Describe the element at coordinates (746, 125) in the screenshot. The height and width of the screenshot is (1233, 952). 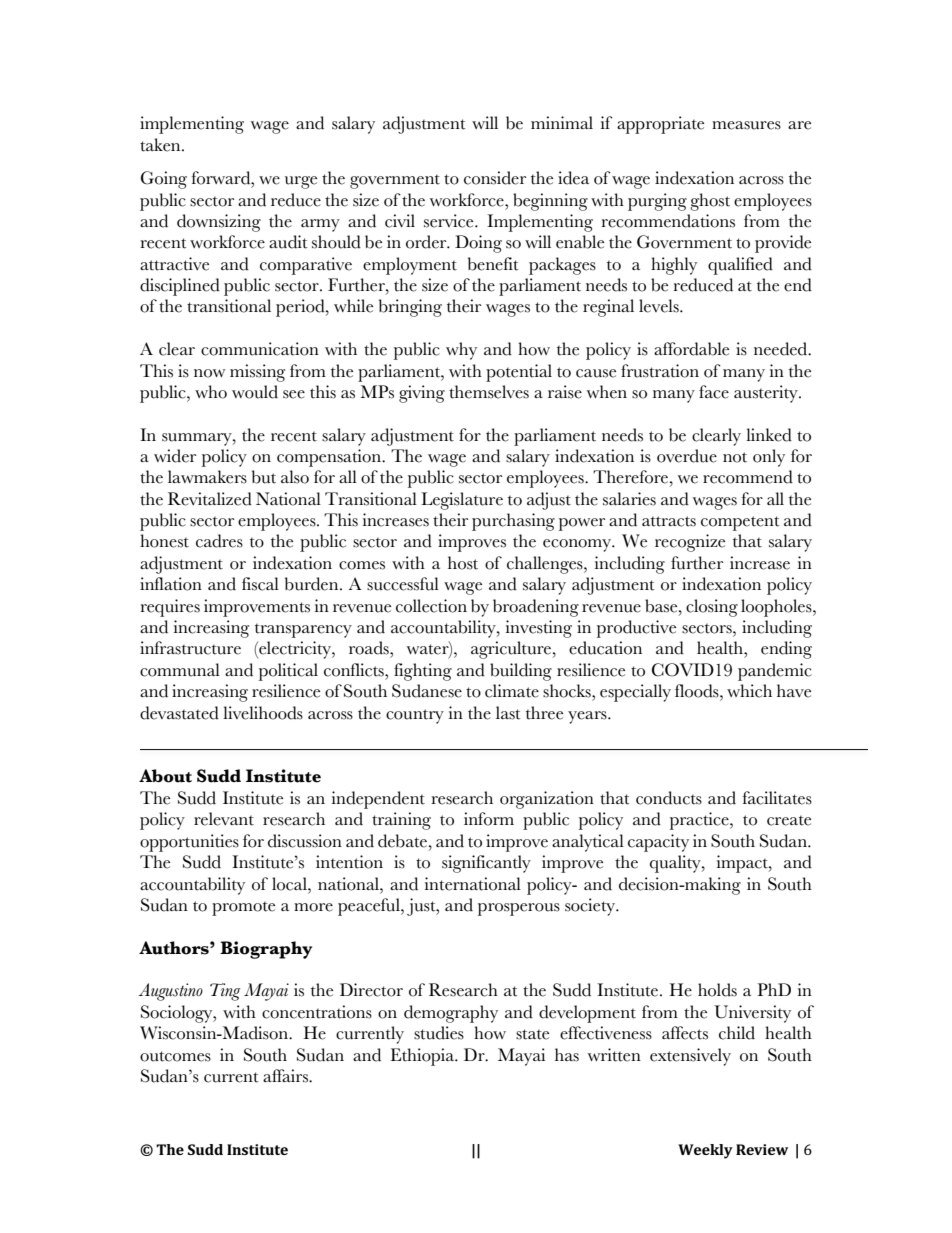
I see `measures` at that location.
